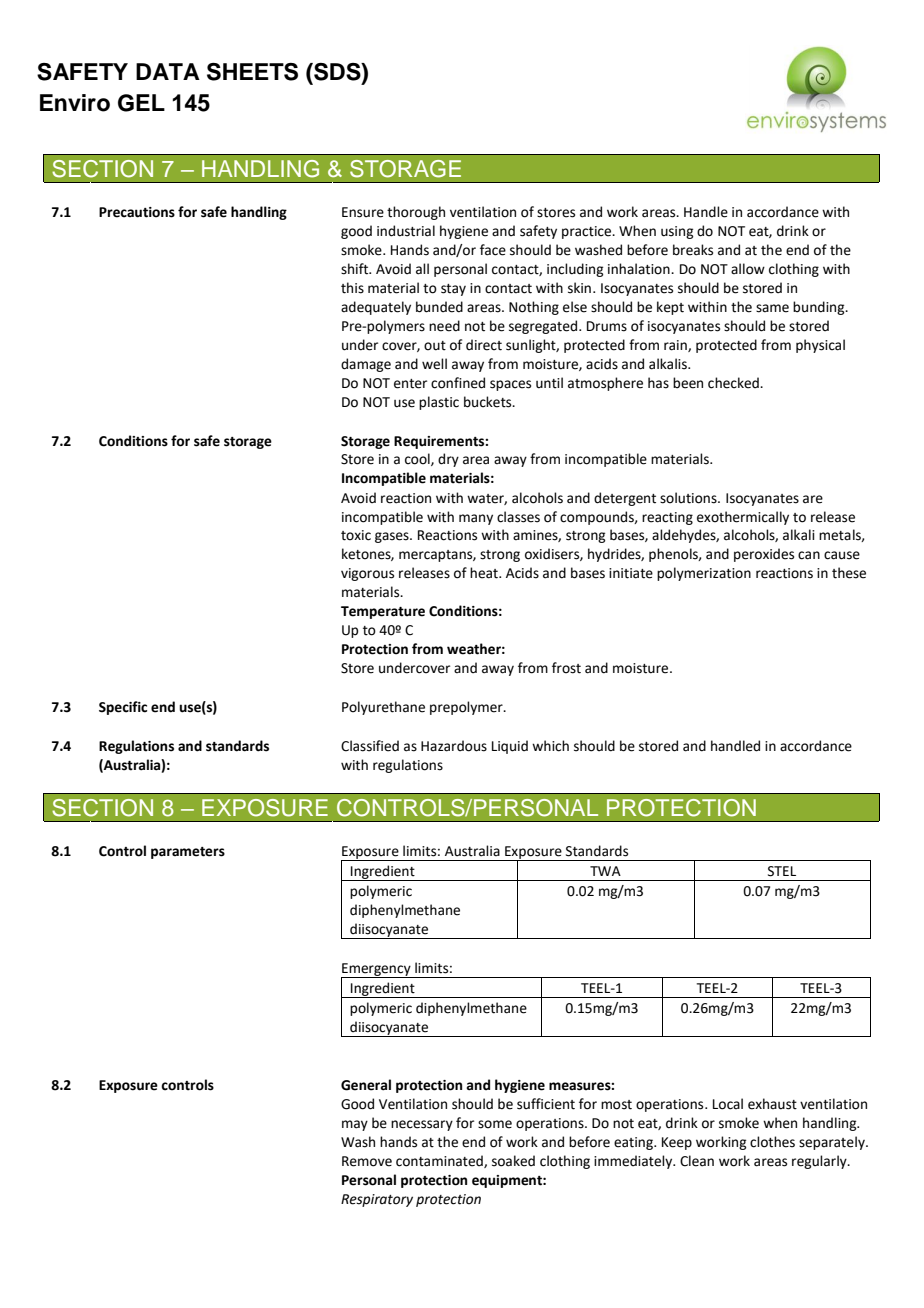  What do you see at coordinates (448, 460) in the screenshot?
I see `dry` at bounding box center [448, 460].
